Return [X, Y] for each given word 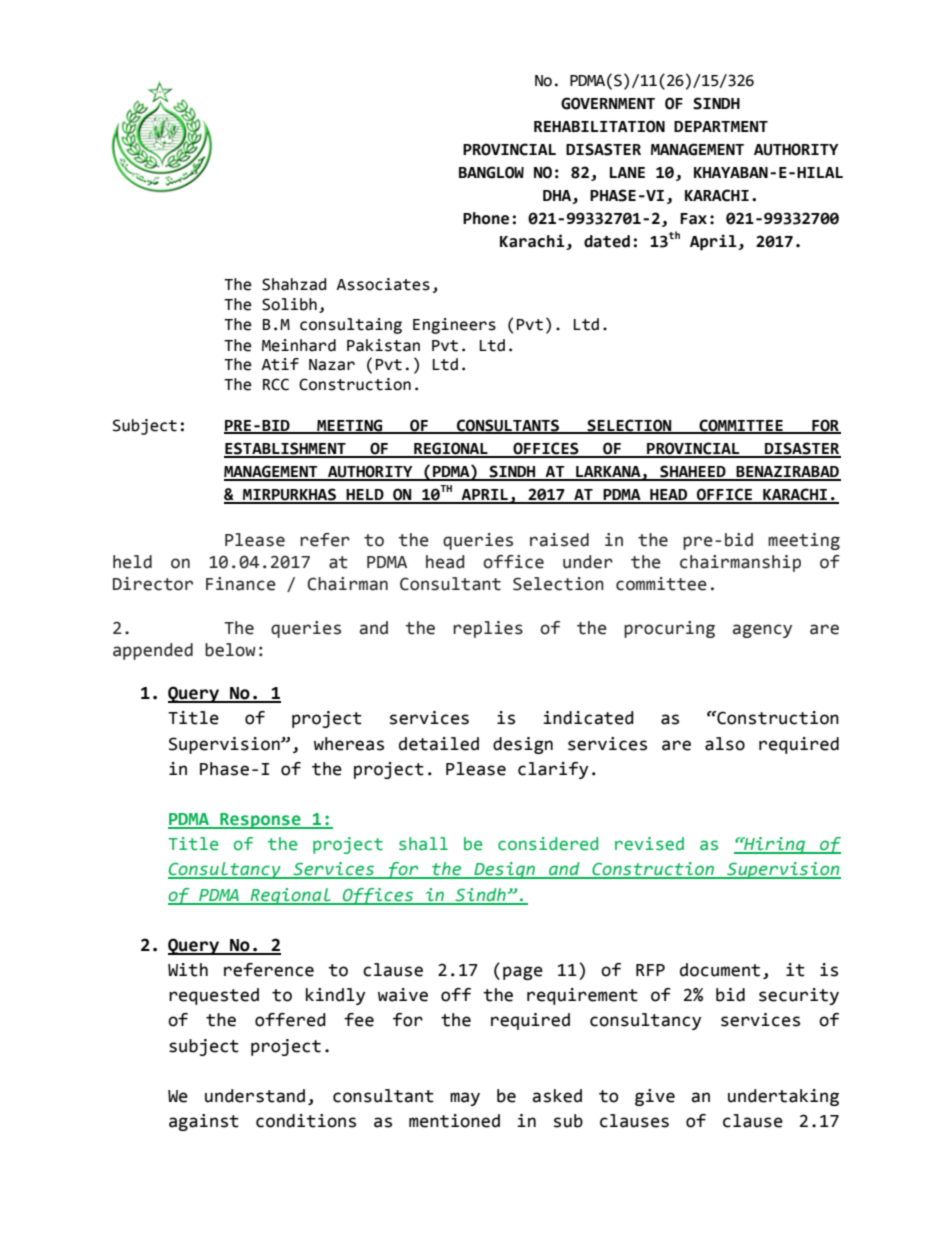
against [204, 1122]
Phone [486, 218]
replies [488, 629]
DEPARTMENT [721, 126]
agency [762, 631]
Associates [383, 284]
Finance [241, 584]
